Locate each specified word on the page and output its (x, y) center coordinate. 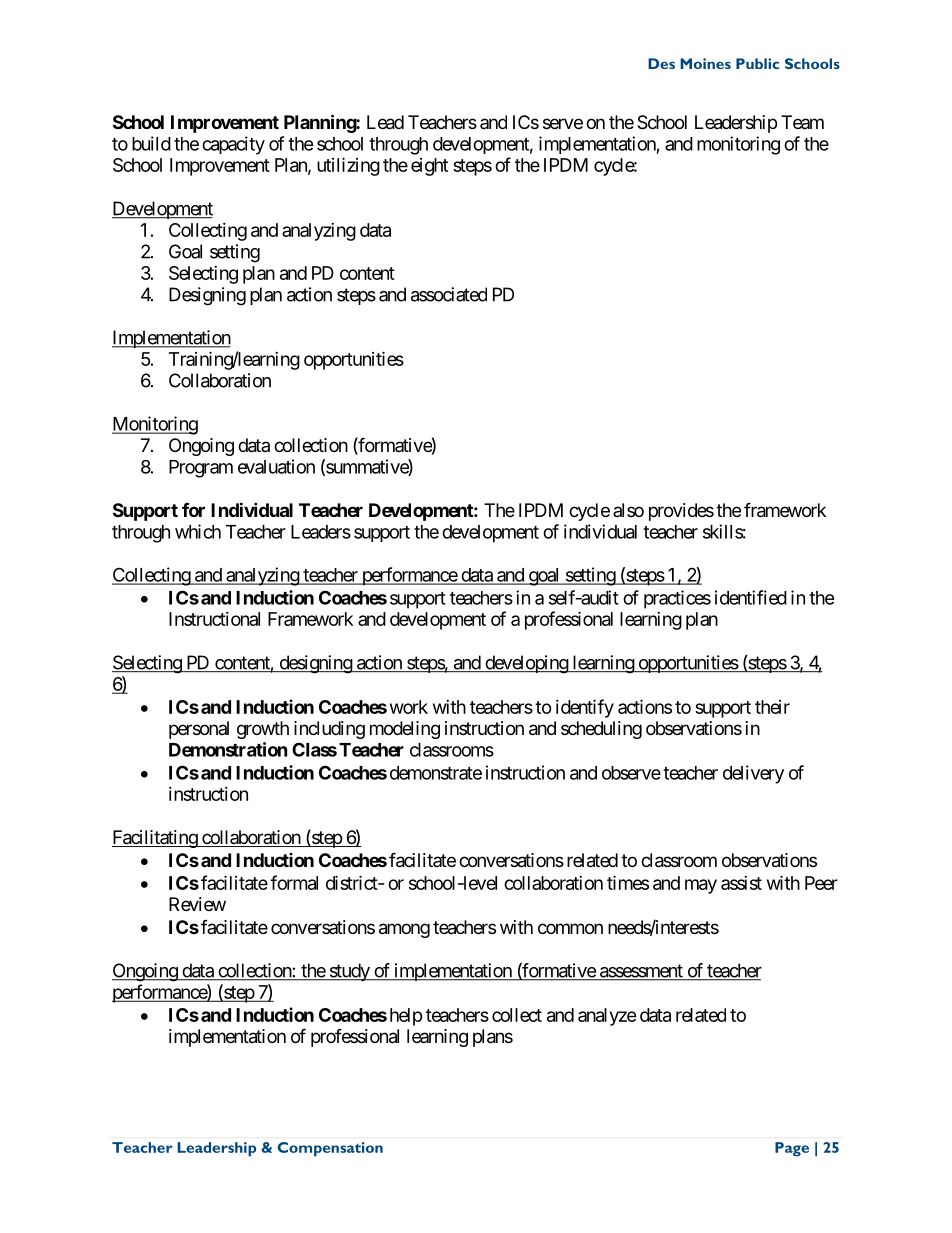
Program (201, 469)
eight (429, 167)
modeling (405, 730)
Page (792, 1149)
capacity (233, 145)
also (628, 510)
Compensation (330, 1149)
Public (757, 63)
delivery (753, 774)
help (406, 1017)
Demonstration (228, 749)
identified (751, 597)
